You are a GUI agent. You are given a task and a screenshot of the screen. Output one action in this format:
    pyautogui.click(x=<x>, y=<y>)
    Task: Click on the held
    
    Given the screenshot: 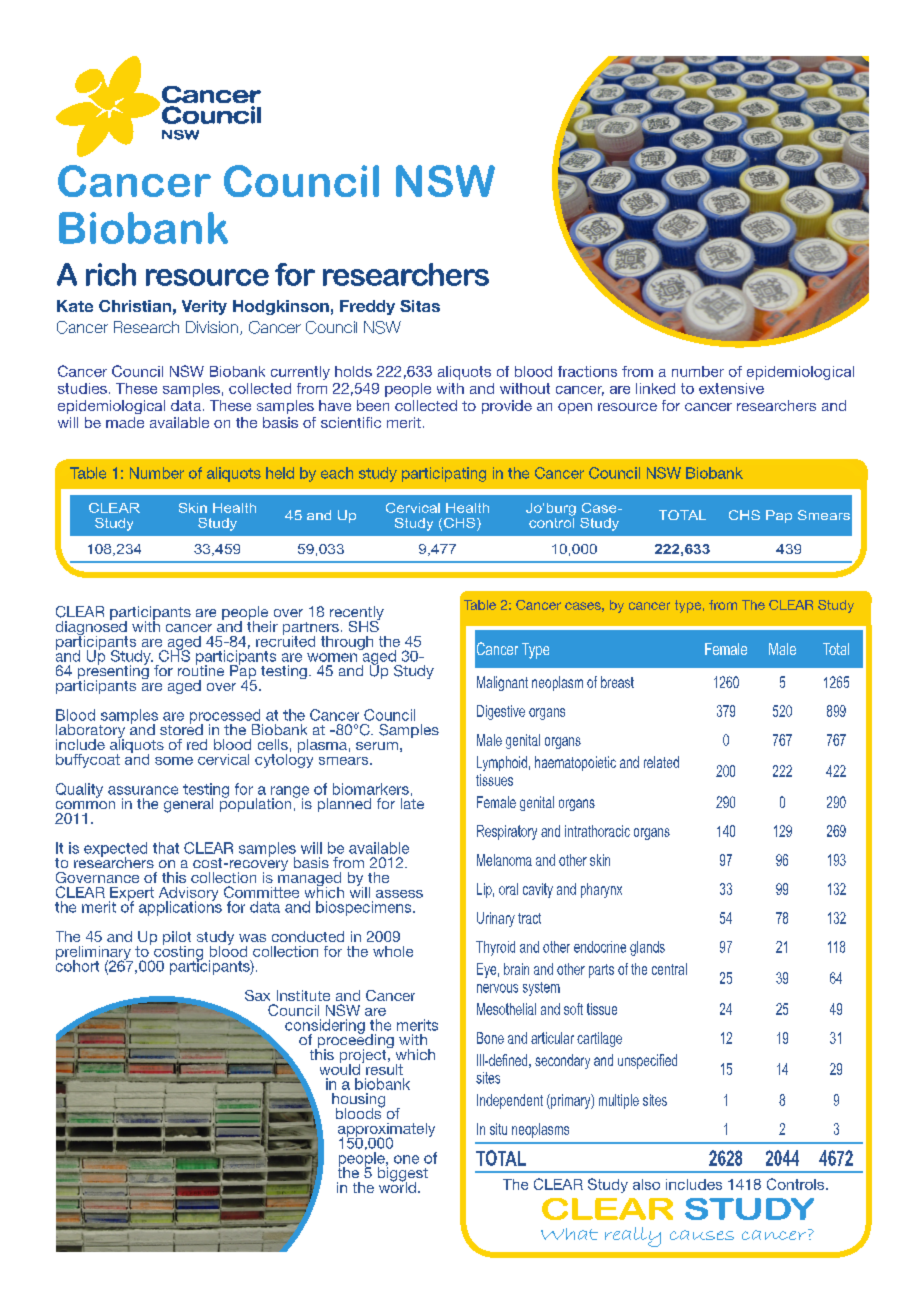 What is the action you would take?
    pyautogui.click(x=280, y=473)
